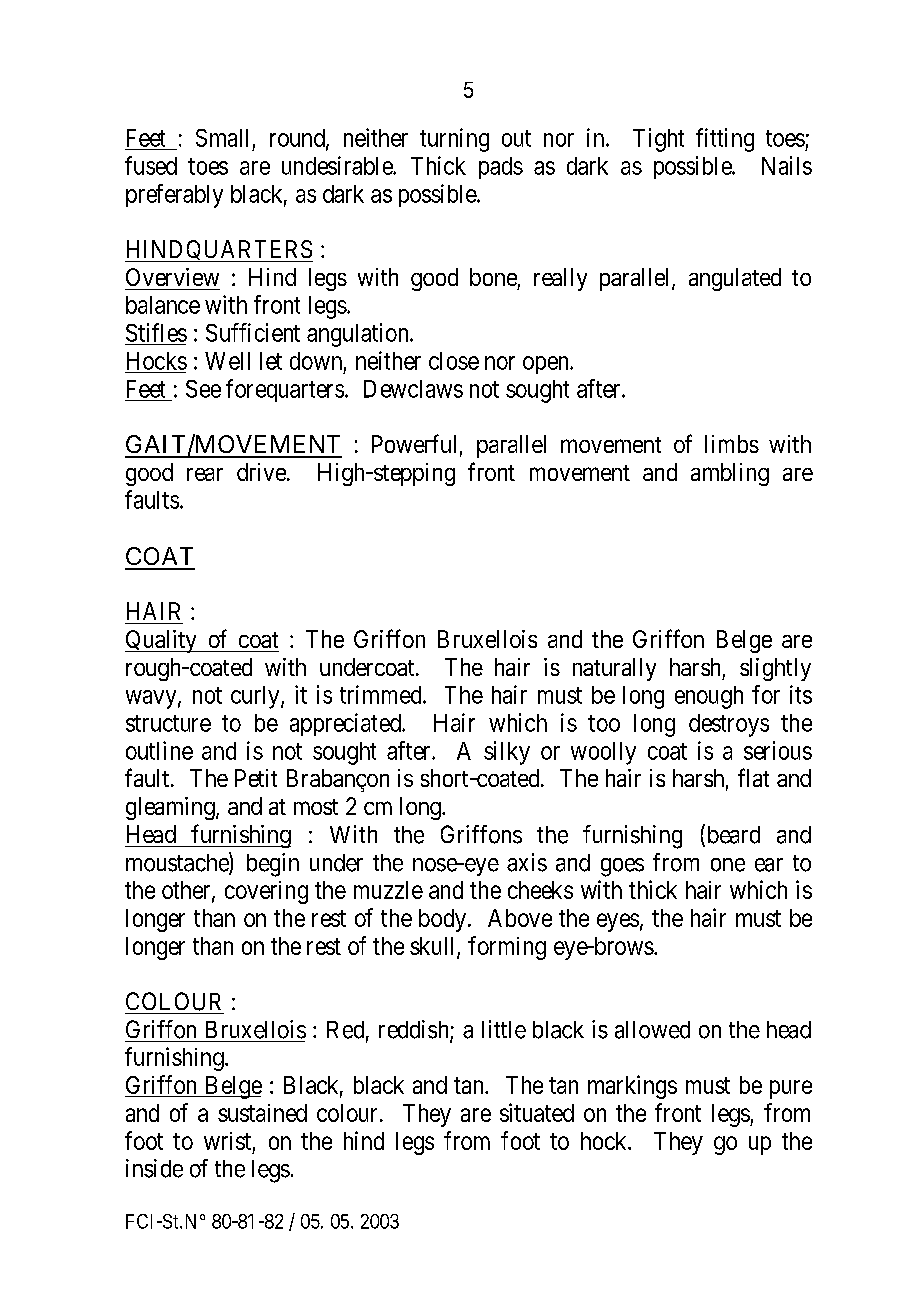  I want to click on trimmed, so click(382, 694).
